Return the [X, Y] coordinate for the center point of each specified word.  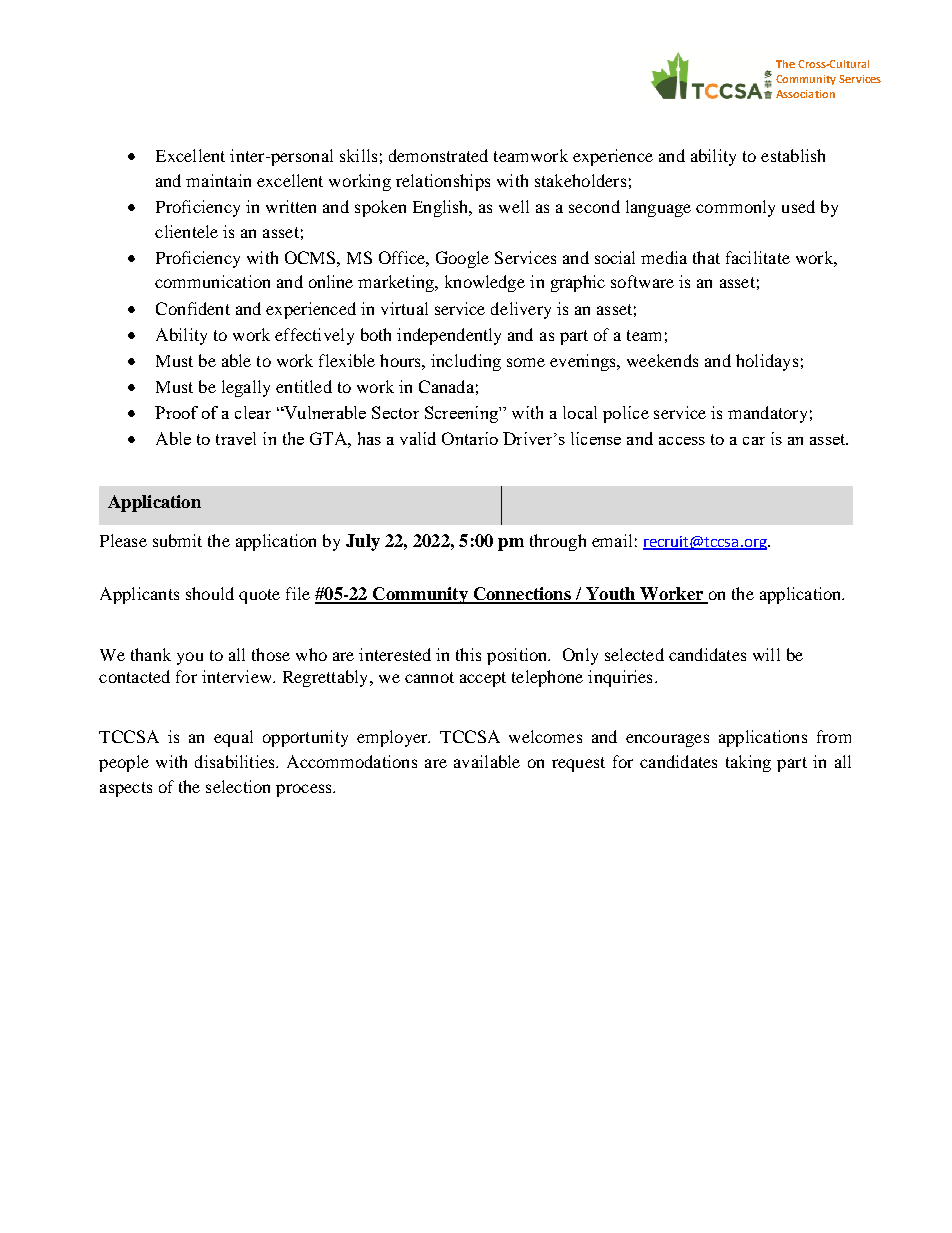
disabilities [236, 761]
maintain [218, 180]
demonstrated [438, 155]
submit [177, 540]
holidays [767, 362]
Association [805, 94]
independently [449, 336]
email [612, 540]
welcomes [545, 736]
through [558, 542]
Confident [193, 308]
